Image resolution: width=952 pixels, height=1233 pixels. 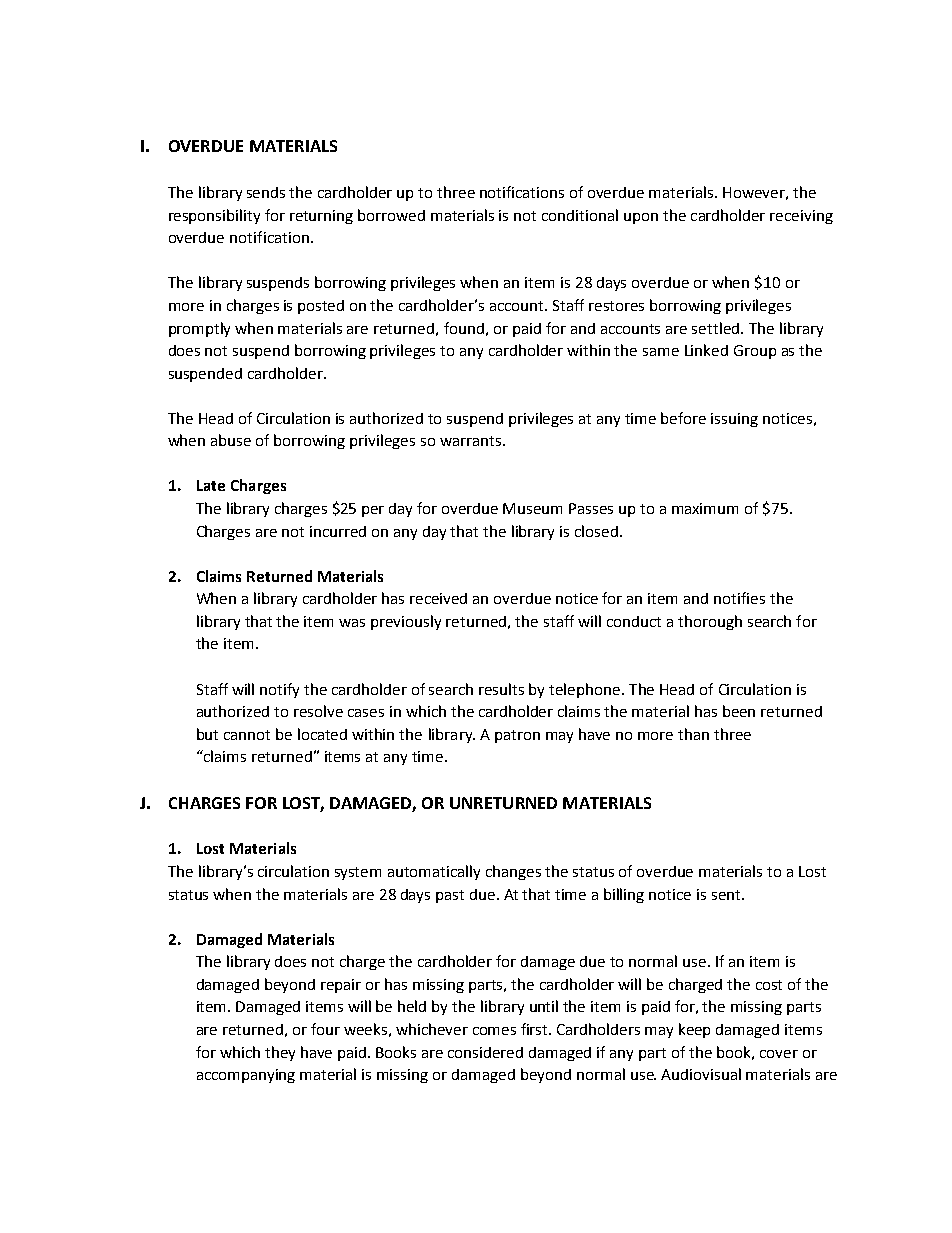 I want to click on maximum, so click(x=705, y=508).
